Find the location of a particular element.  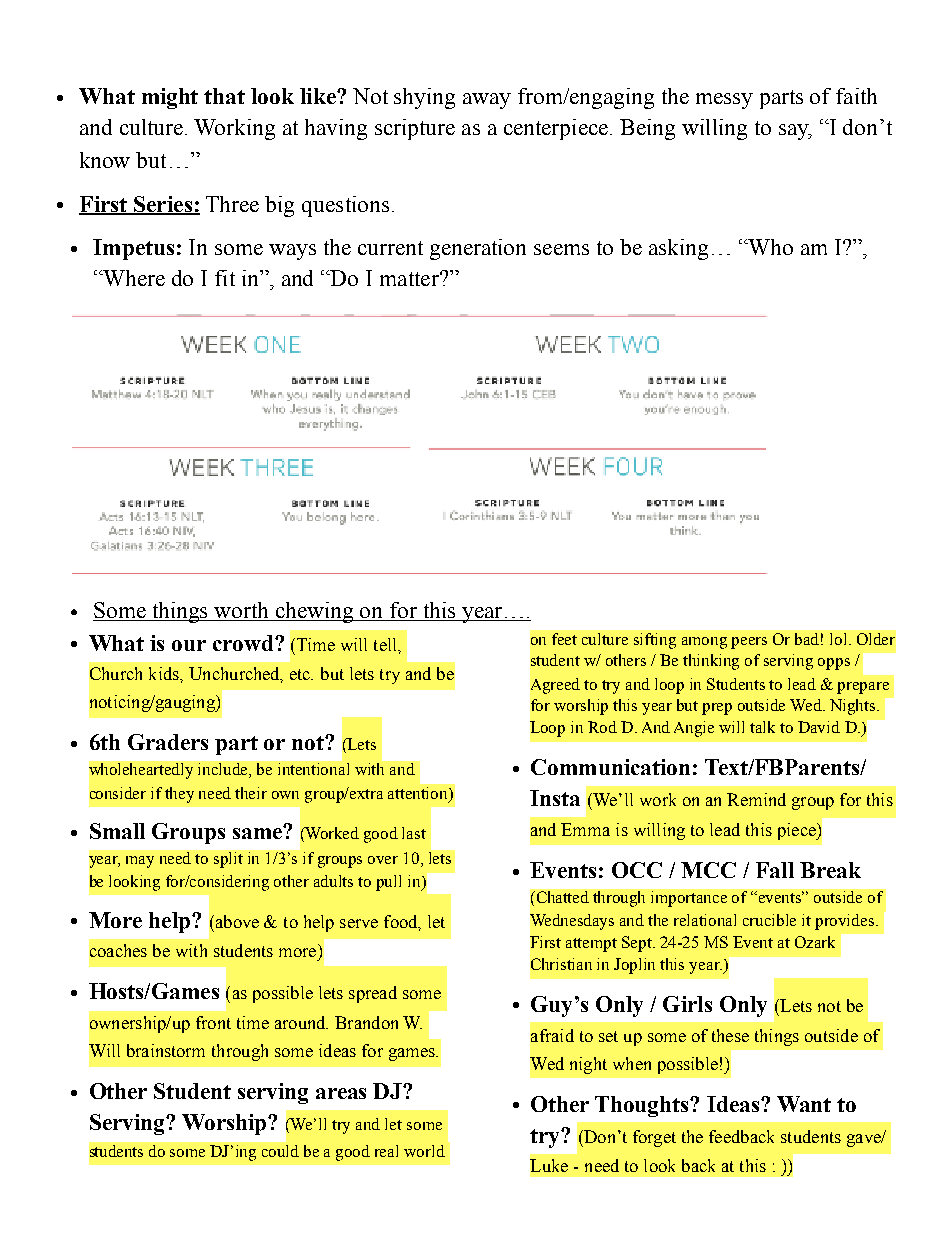

feet is located at coordinates (564, 639).
